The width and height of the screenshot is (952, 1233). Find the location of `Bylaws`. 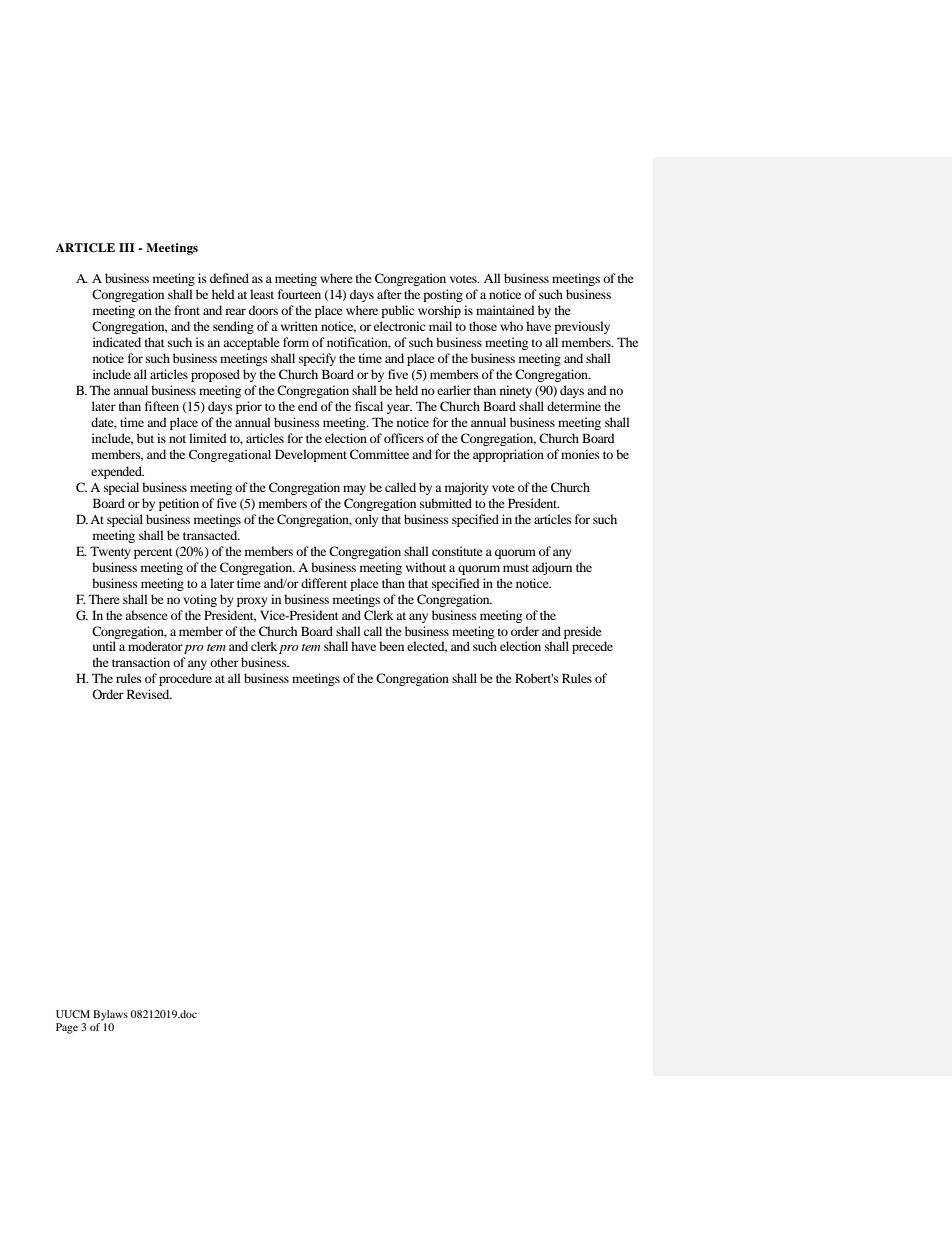

Bylaws is located at coordinates (110, 1015).
